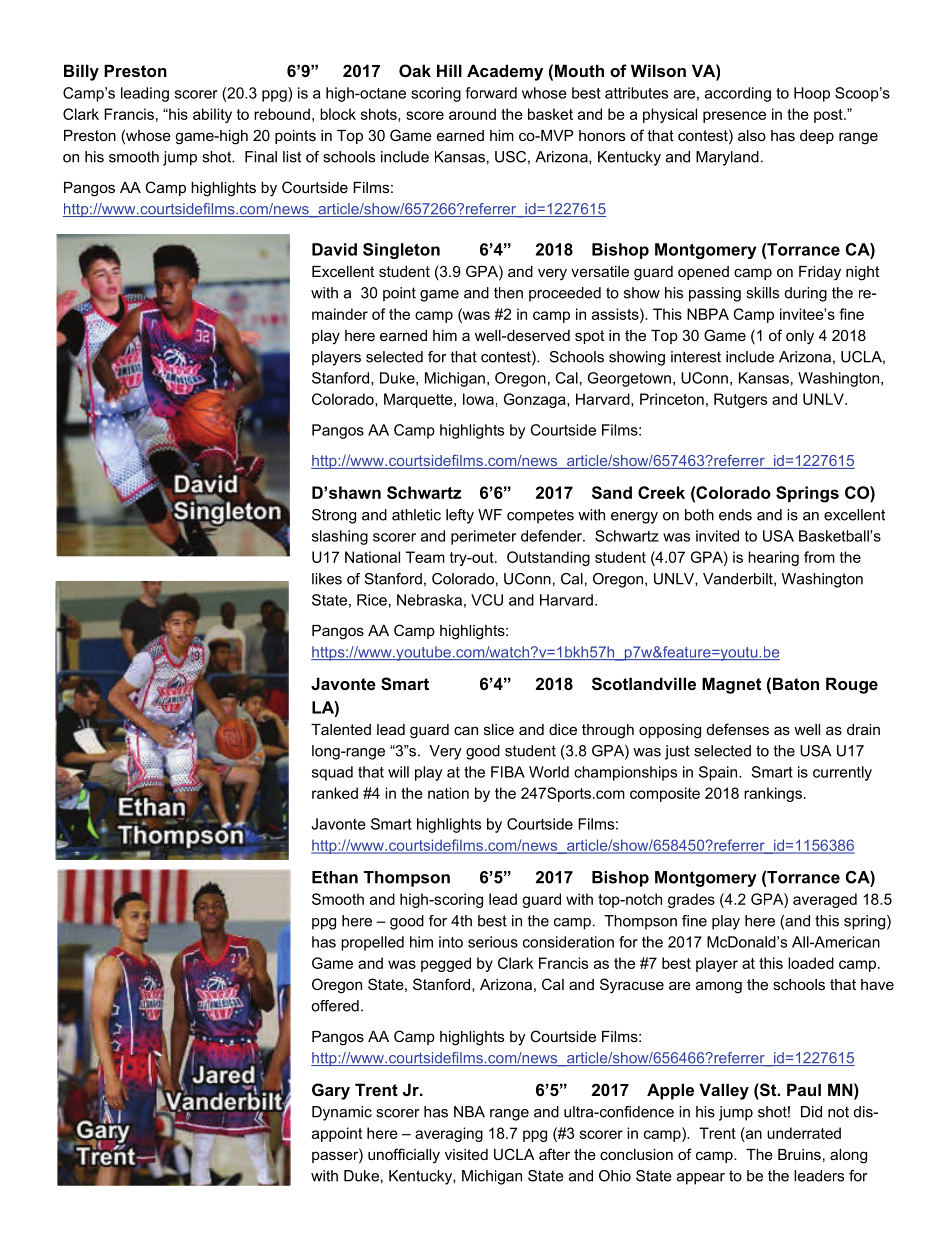 This screenshot has height=1233, width=952. I want to click on only, so click(800, 337).
